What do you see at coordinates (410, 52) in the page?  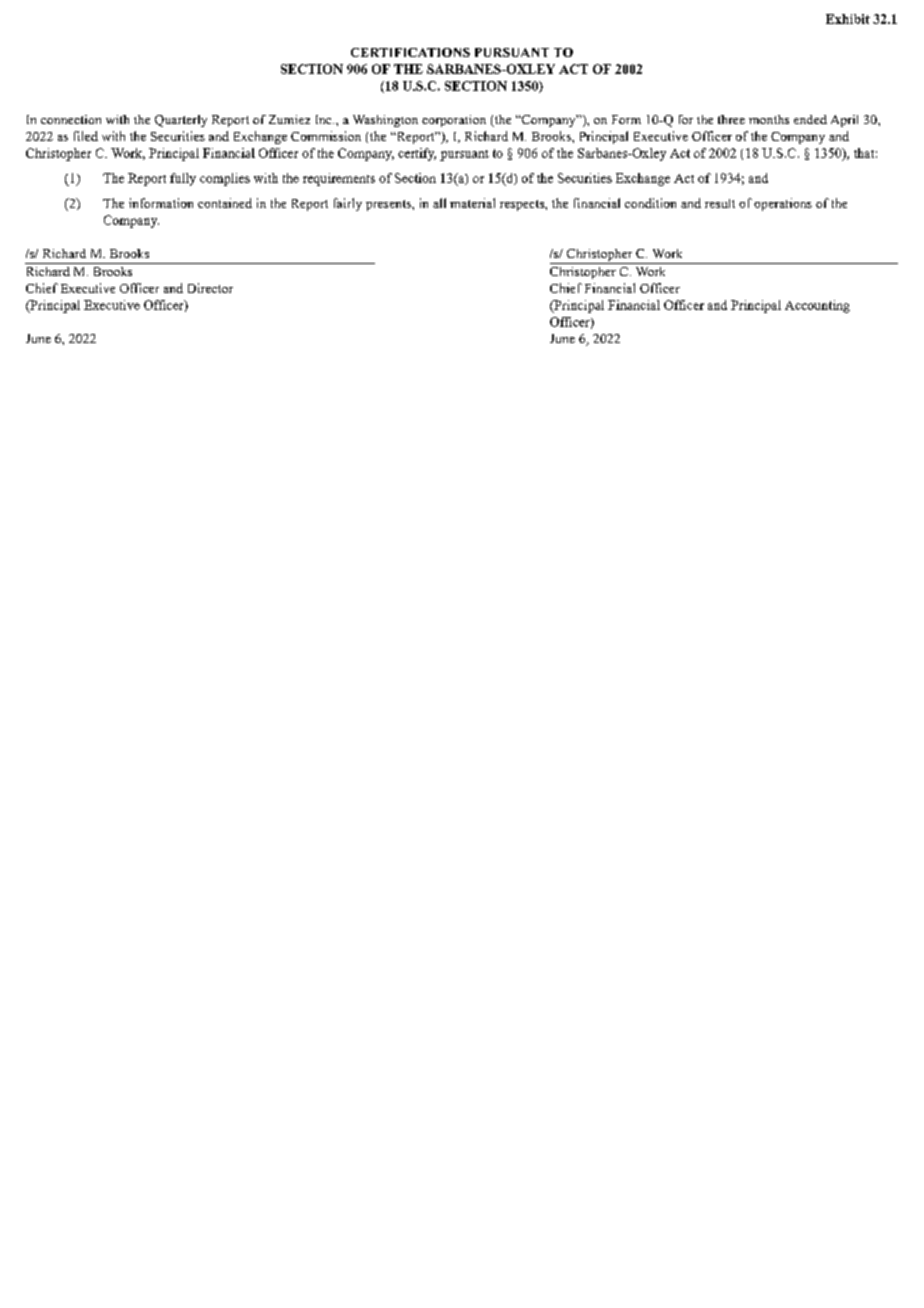 I see `CERTIFICATIONS` at bounding box center [410, 52].
